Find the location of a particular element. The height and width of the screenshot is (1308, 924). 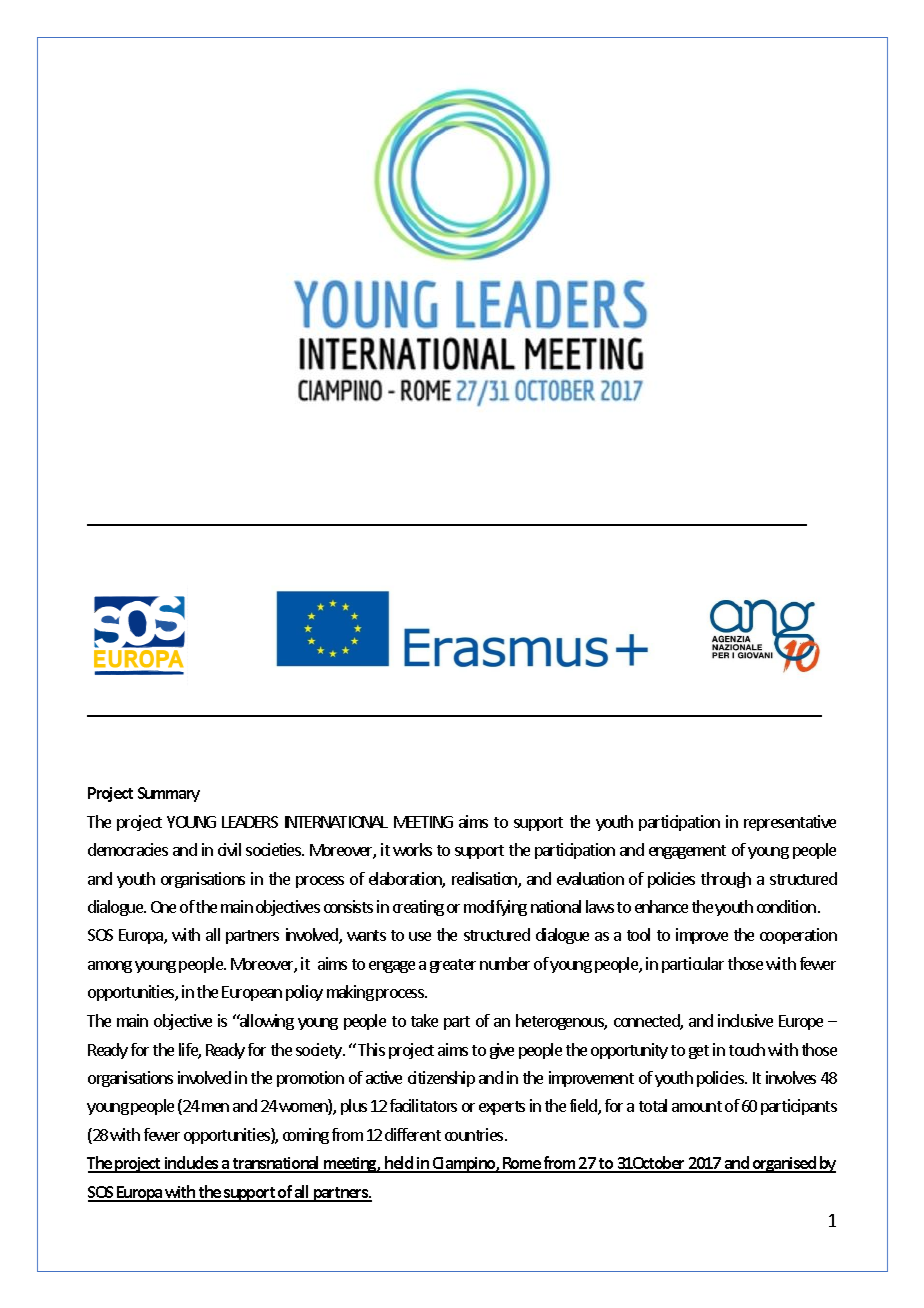

held is located at coordinates (399, 1164).
